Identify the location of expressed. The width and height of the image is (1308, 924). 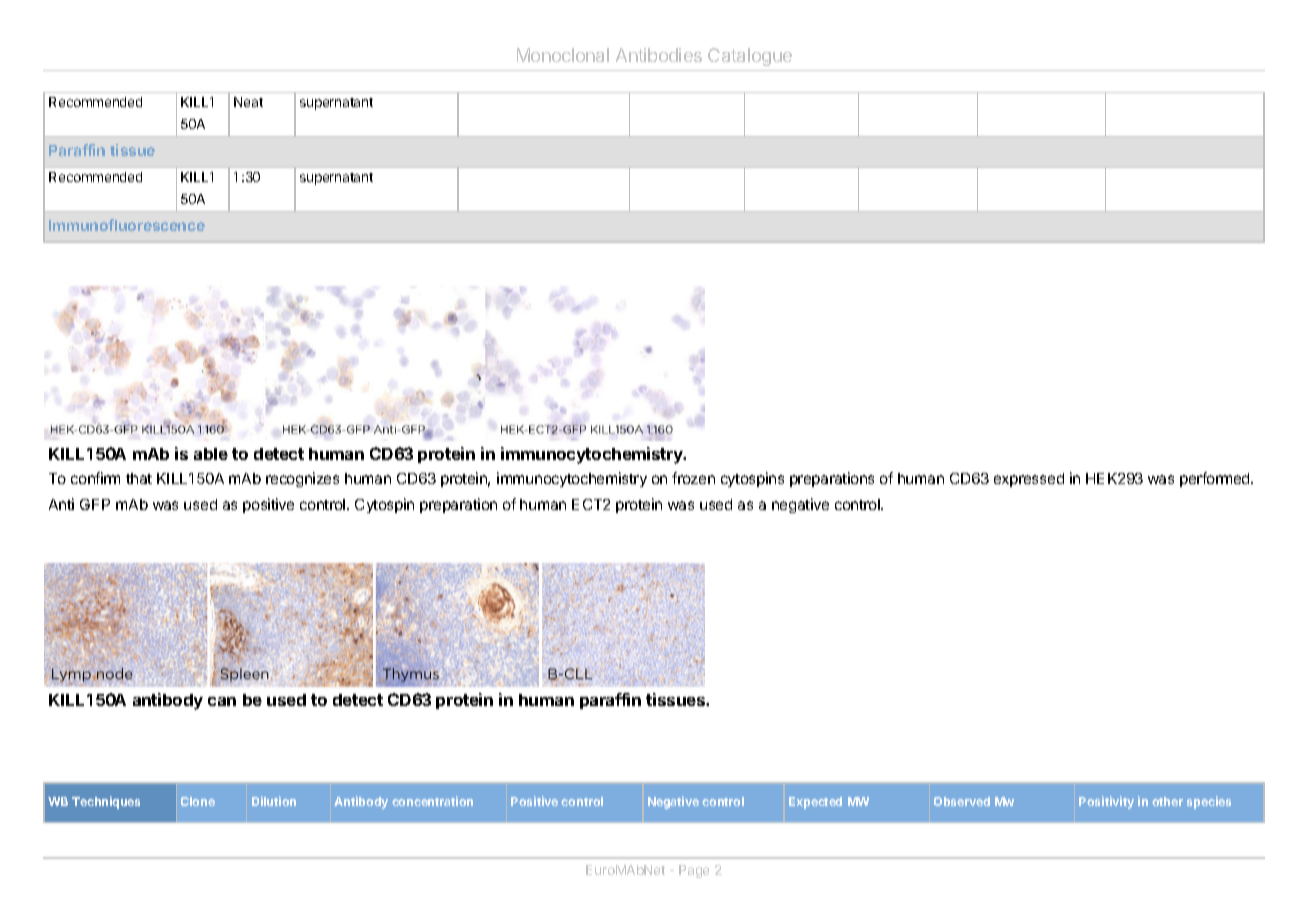
(1029, 480).
